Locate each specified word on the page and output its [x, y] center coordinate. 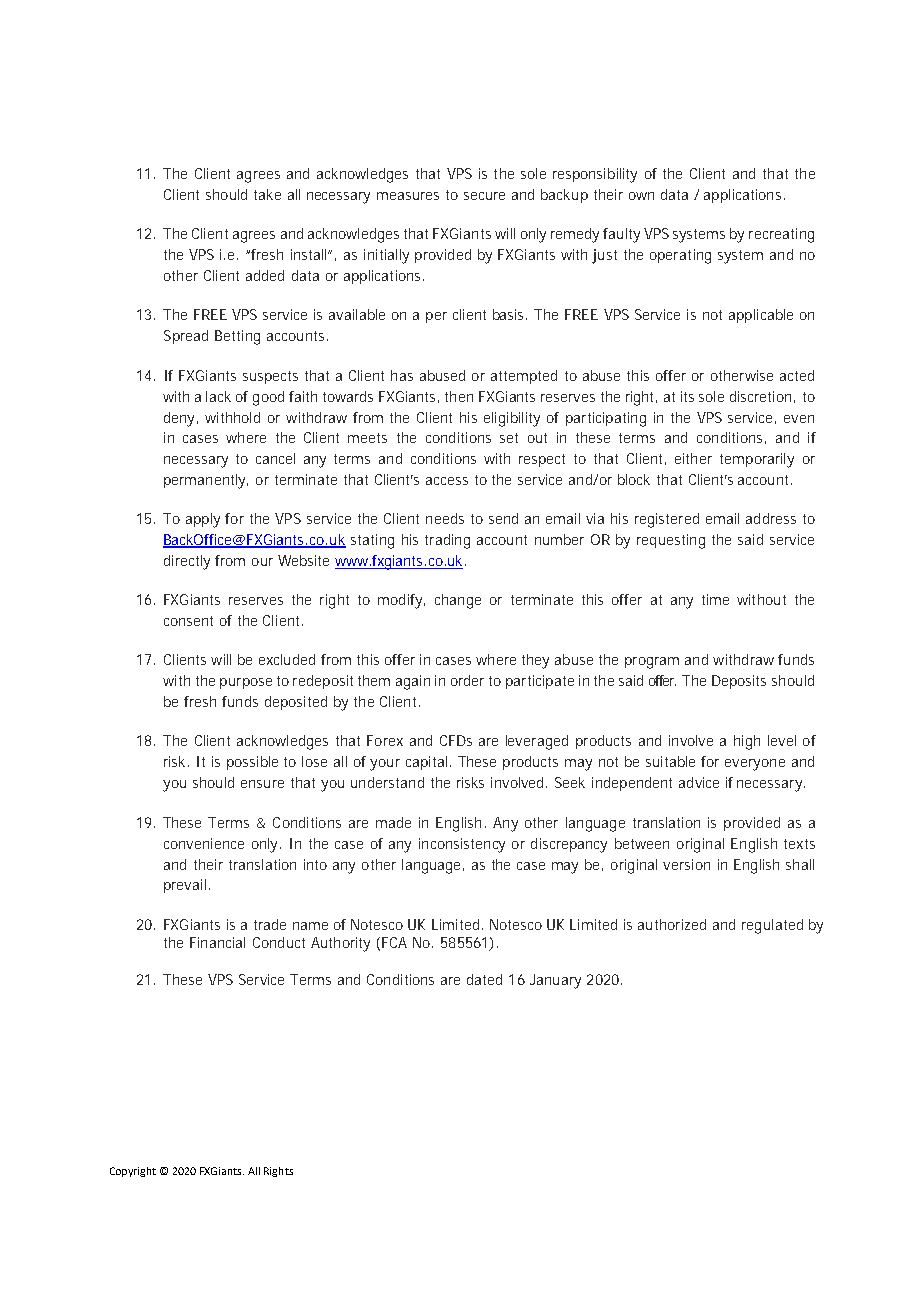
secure [484, 196]
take [267, 194]
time [715, 599]
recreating [781, 235]
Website [303, 560]
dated [484, 979]
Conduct [279, 942]
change [458, 601]
